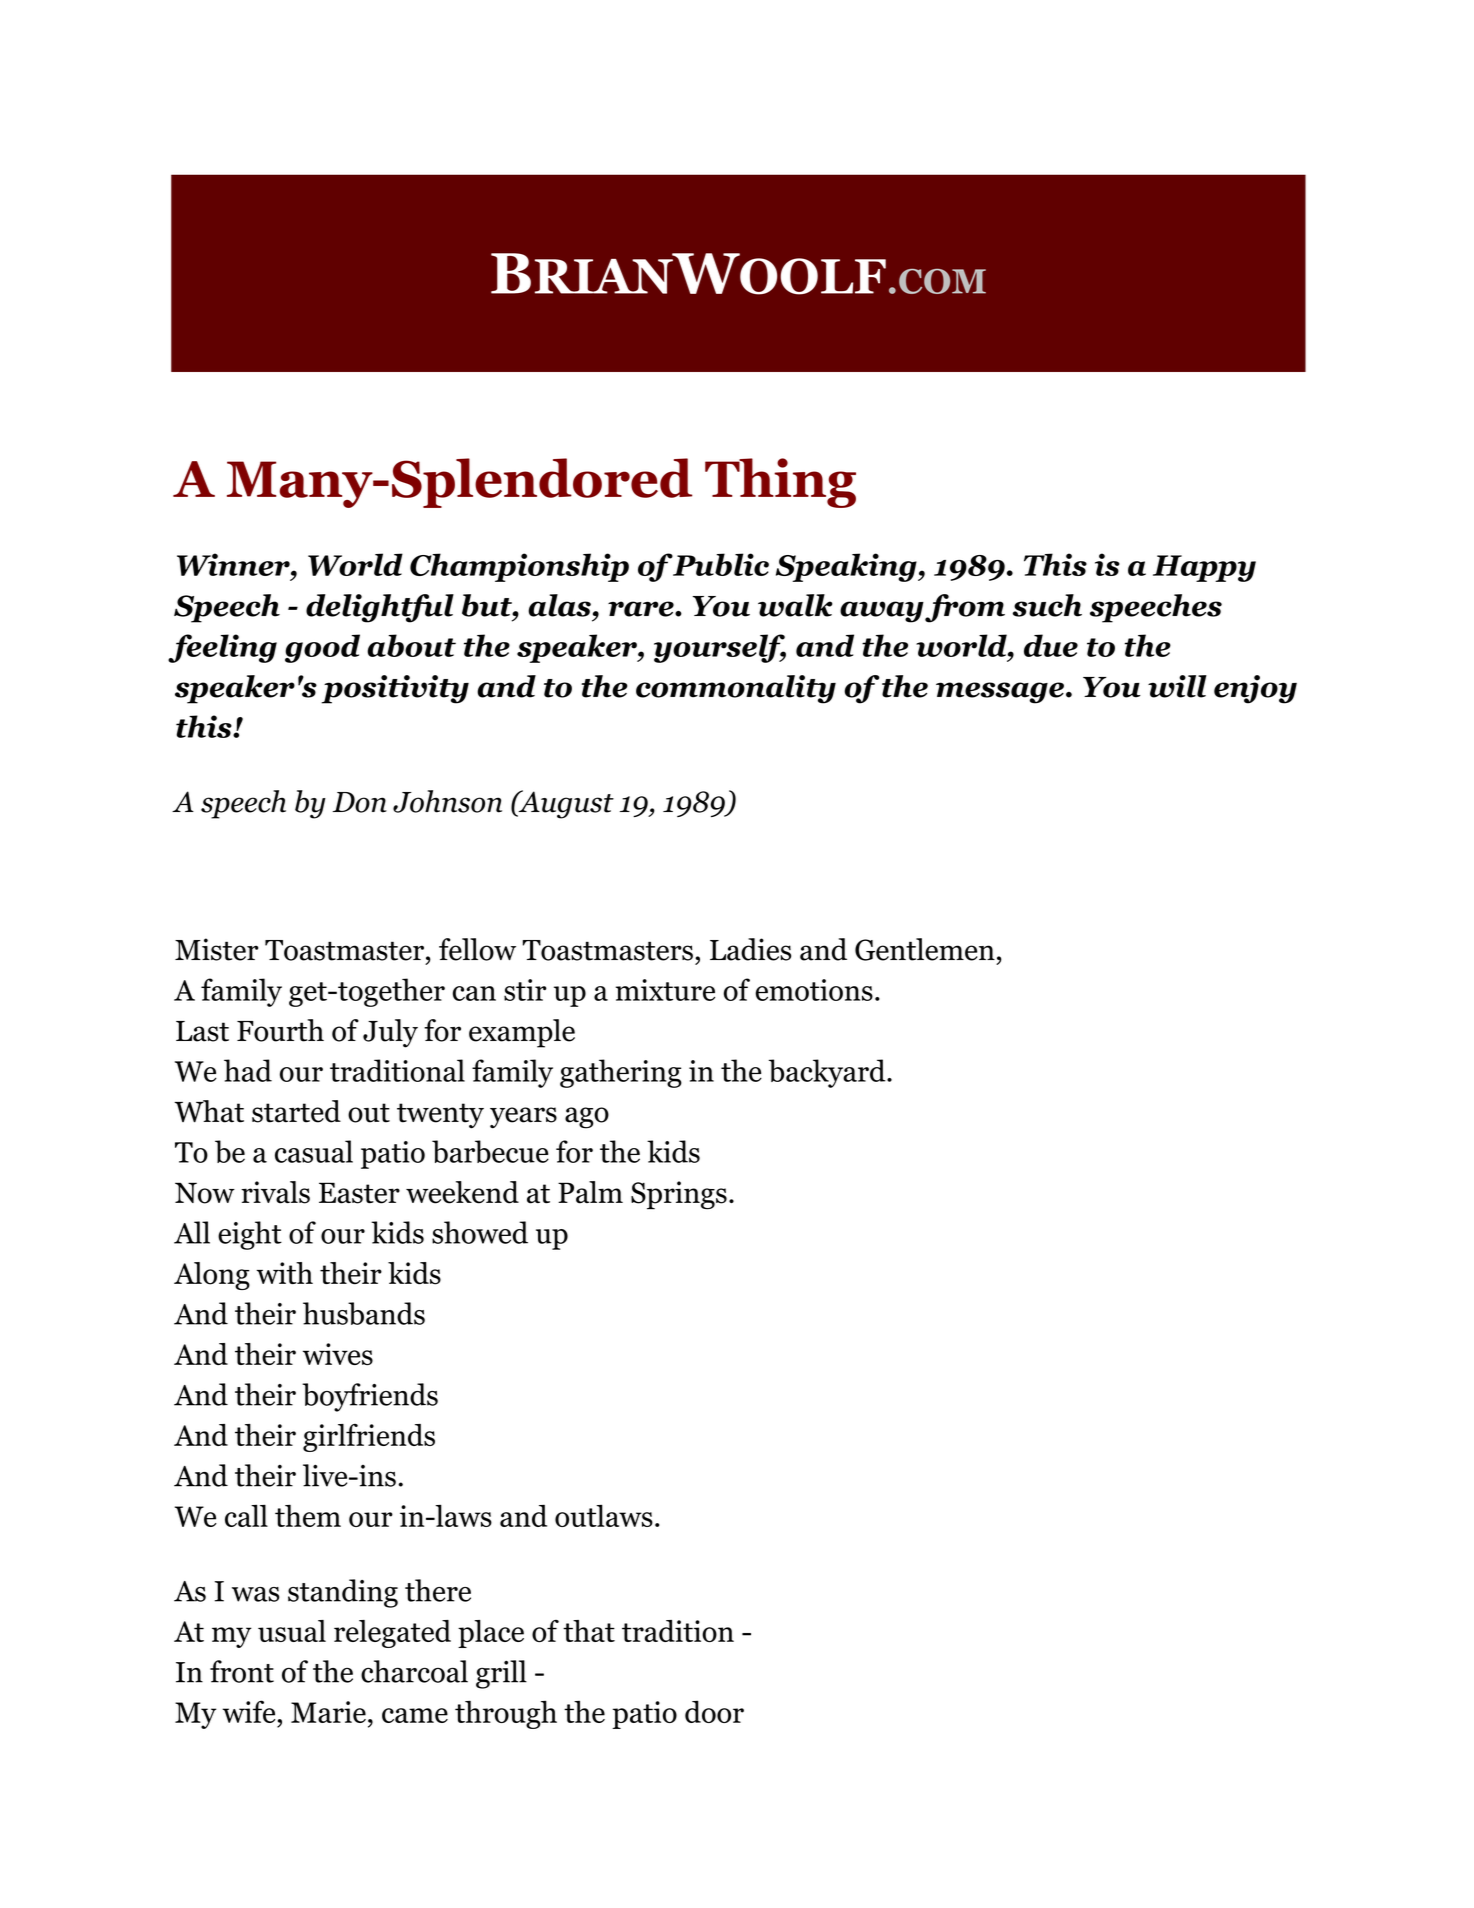 This image has width=1474, height=1908. I want to click on Winner, so click(234, 564).
